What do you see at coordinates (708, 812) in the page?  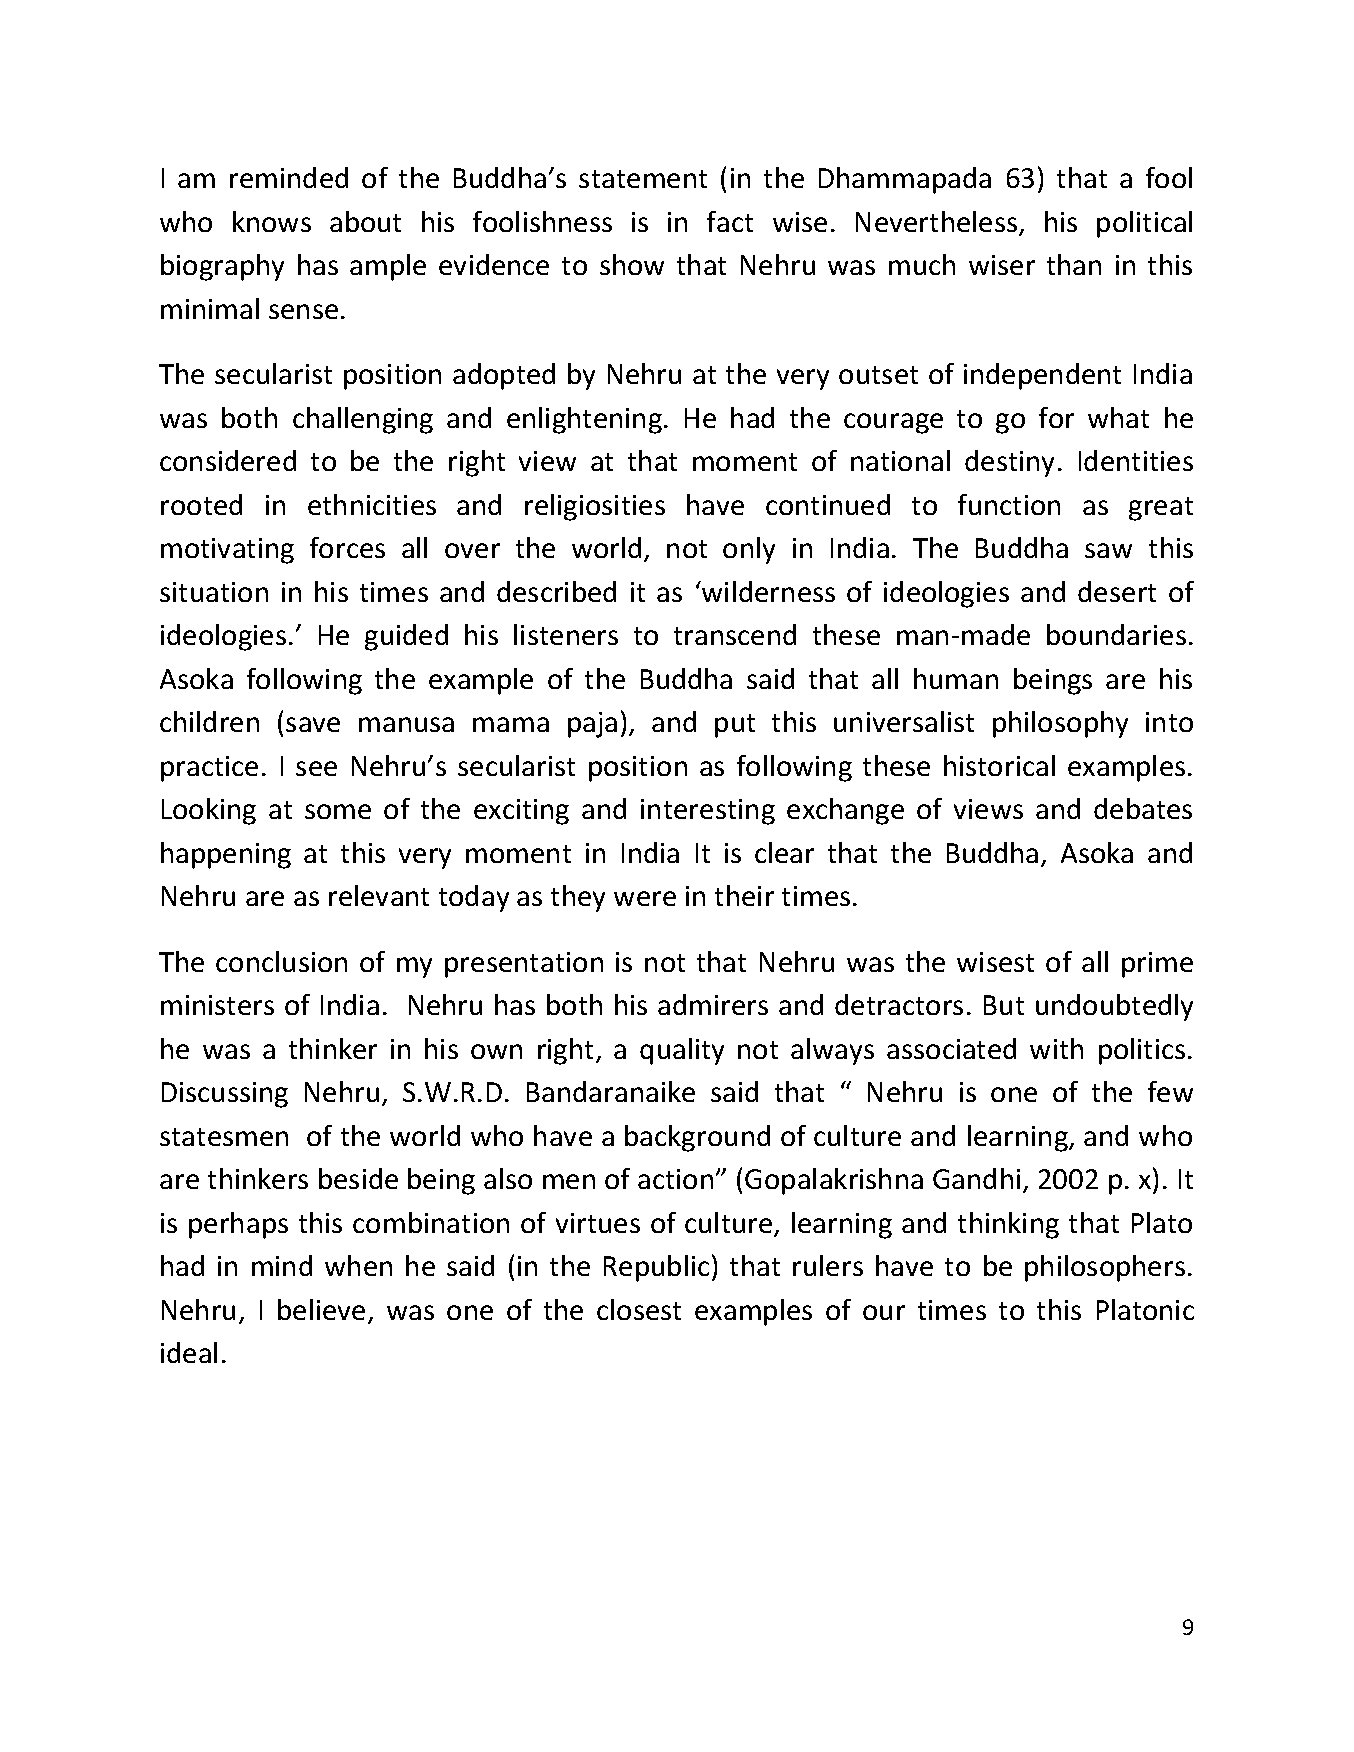 I see `interesting` at bounding box center [708, 812].
